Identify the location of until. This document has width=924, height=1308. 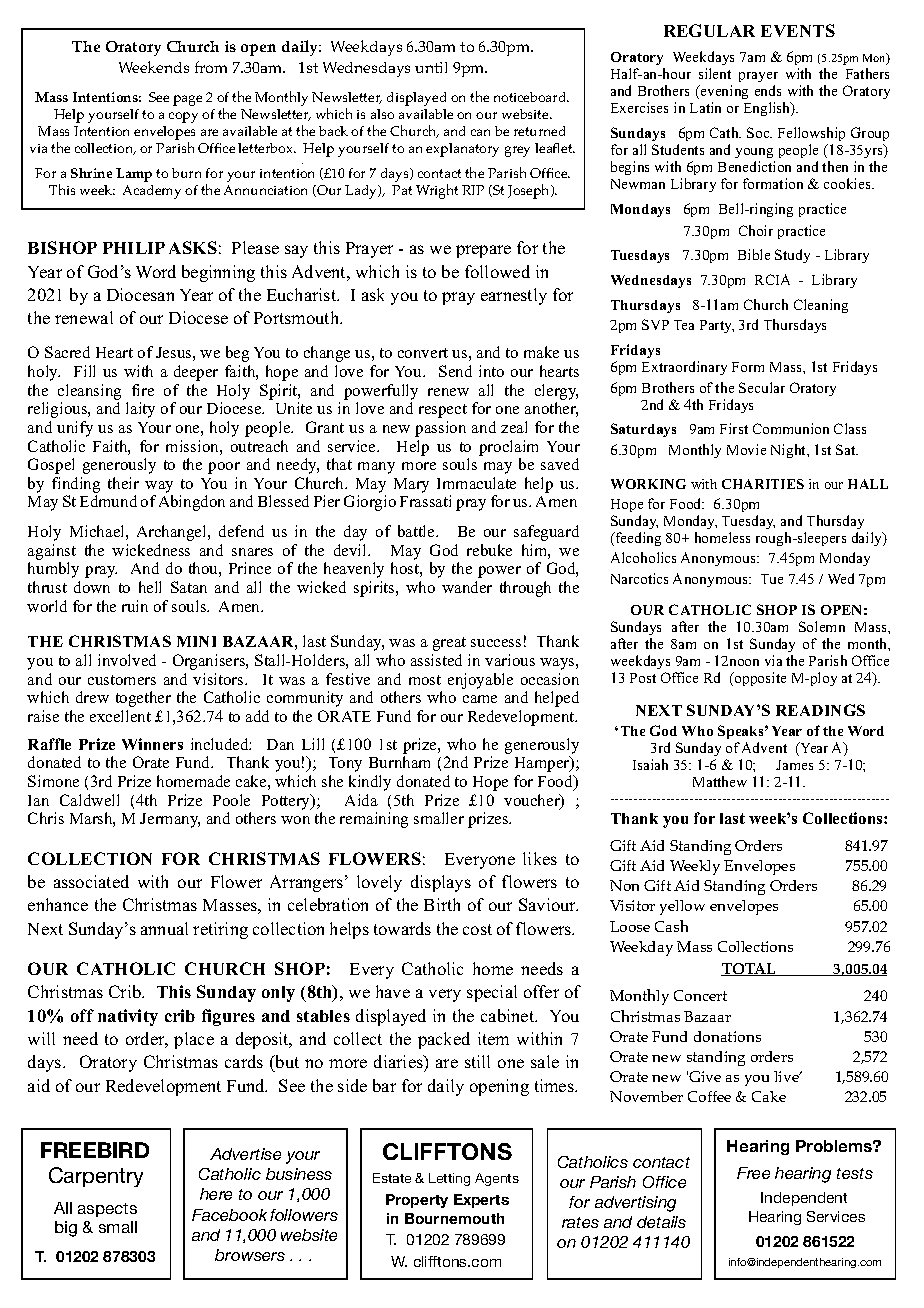
(431, 67).
